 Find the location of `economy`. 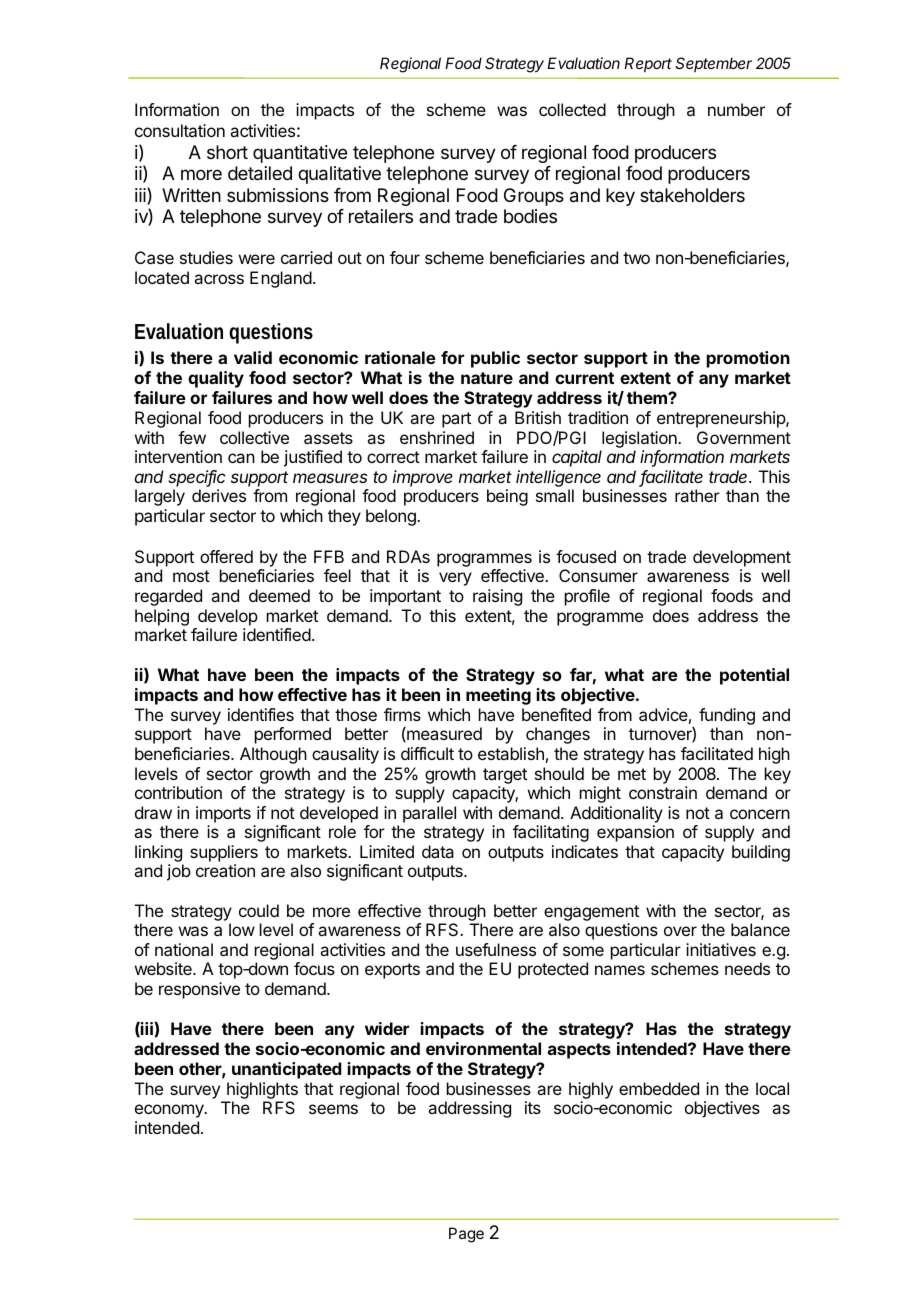

economy is located at coordinates (170, 1111).
